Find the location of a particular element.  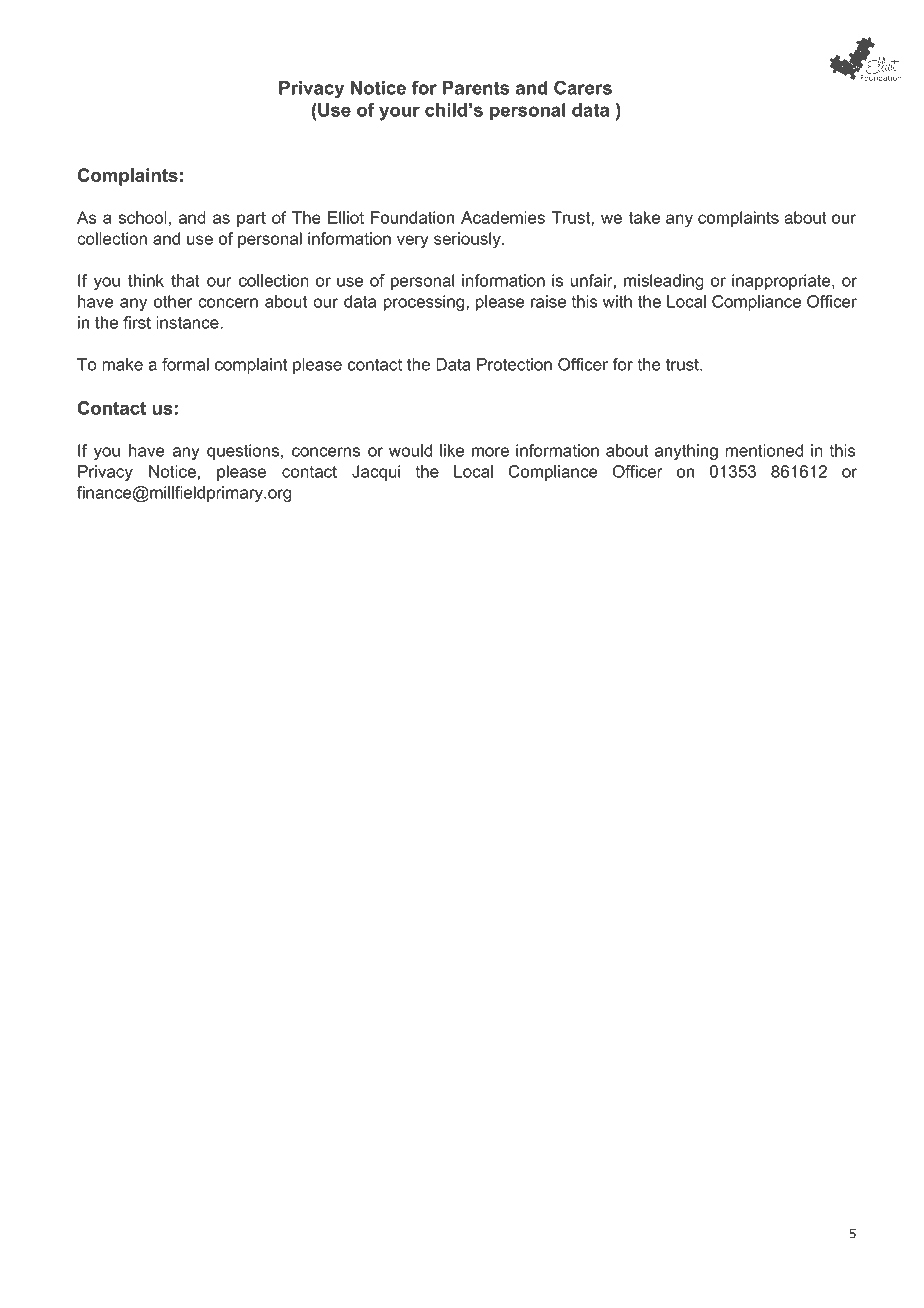

with is located at coordinates (617, 301).
